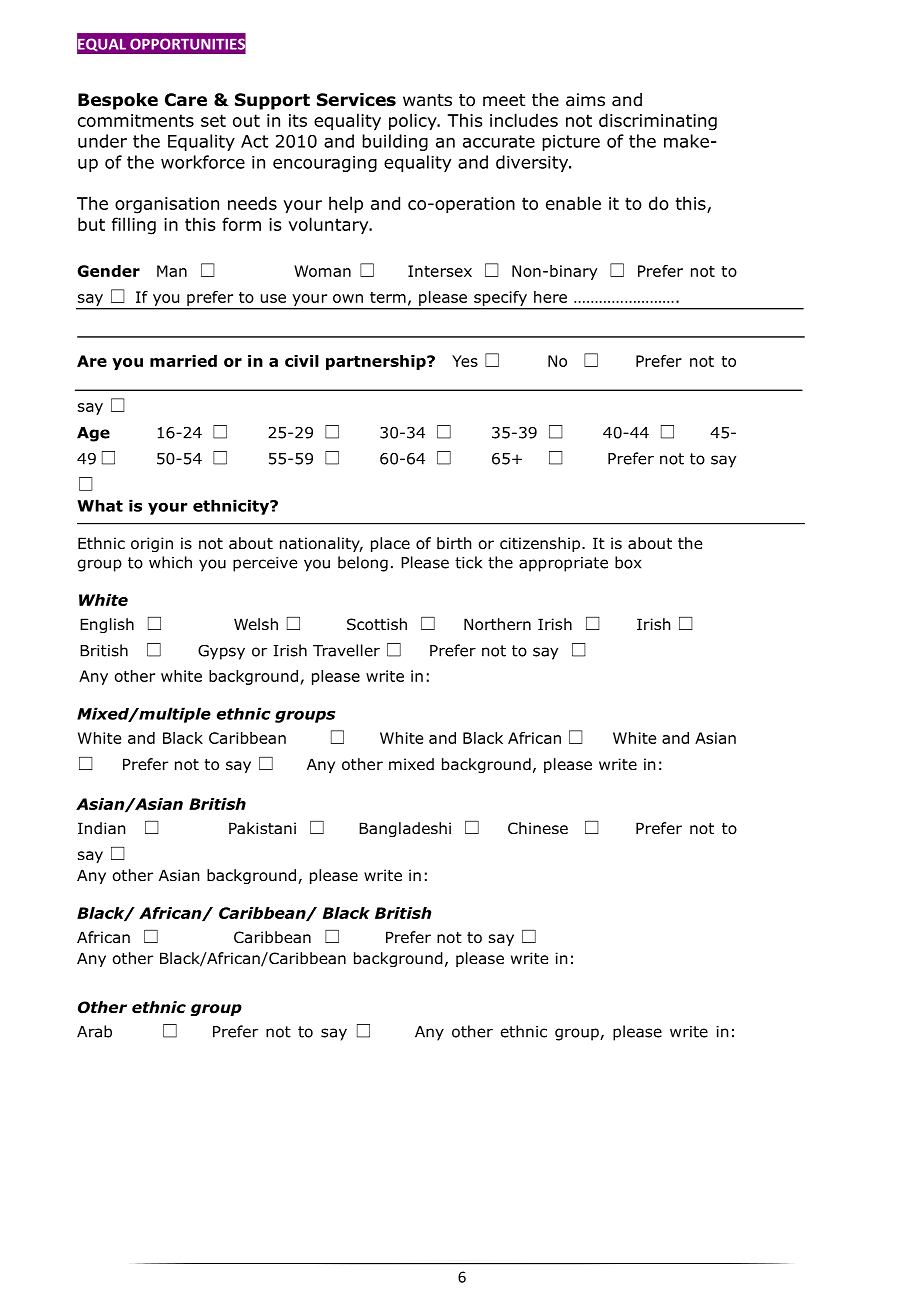 The width and height of the screenshot is (924, 1308). Describe the element at coordinates (183, 361) in the screenshot. I see `married` at that location.
